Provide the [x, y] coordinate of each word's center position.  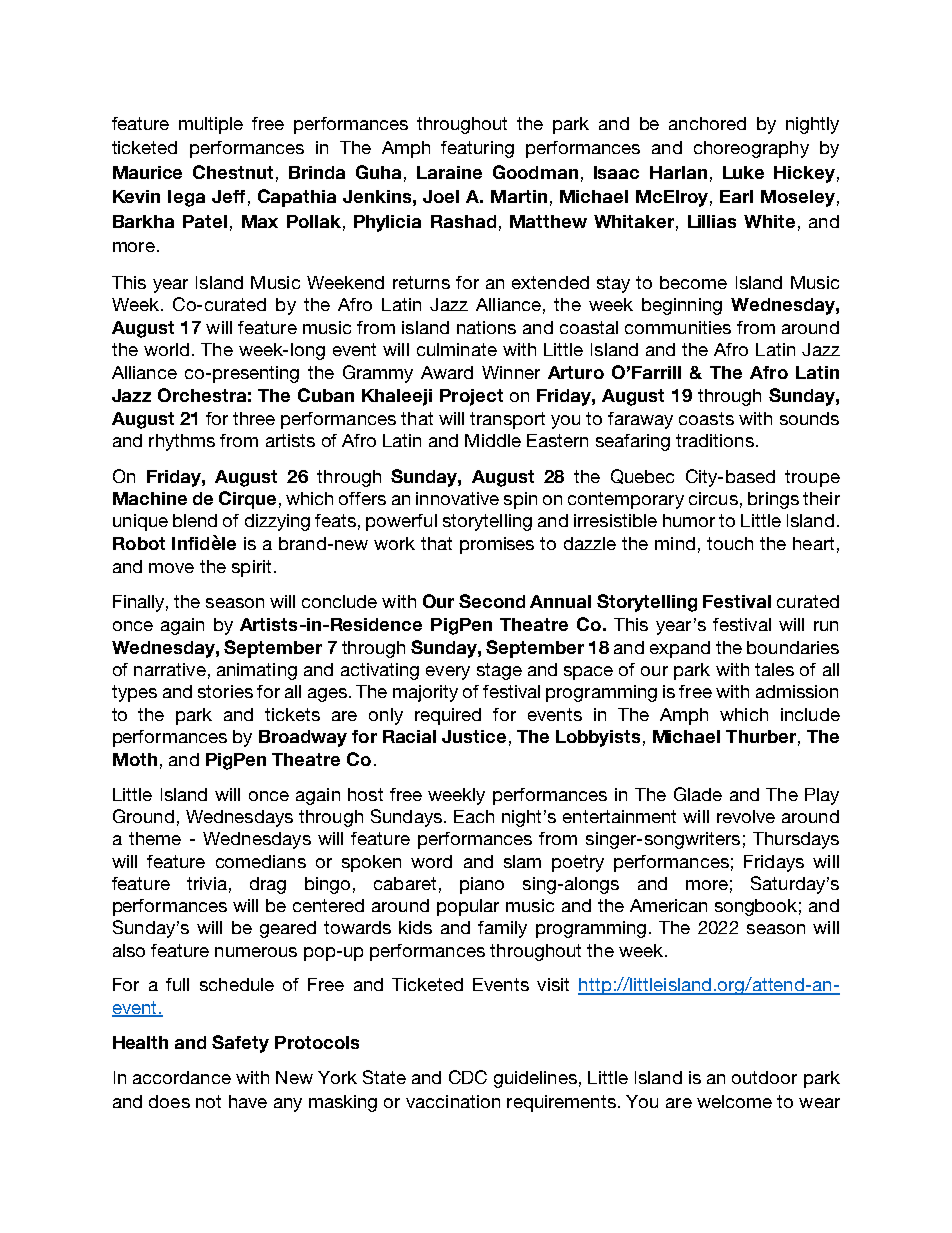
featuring [477, 149]
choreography [751, 149]
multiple [211, 125]
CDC [468, 1077]
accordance [182, 1077]
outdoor [764, 1077]
